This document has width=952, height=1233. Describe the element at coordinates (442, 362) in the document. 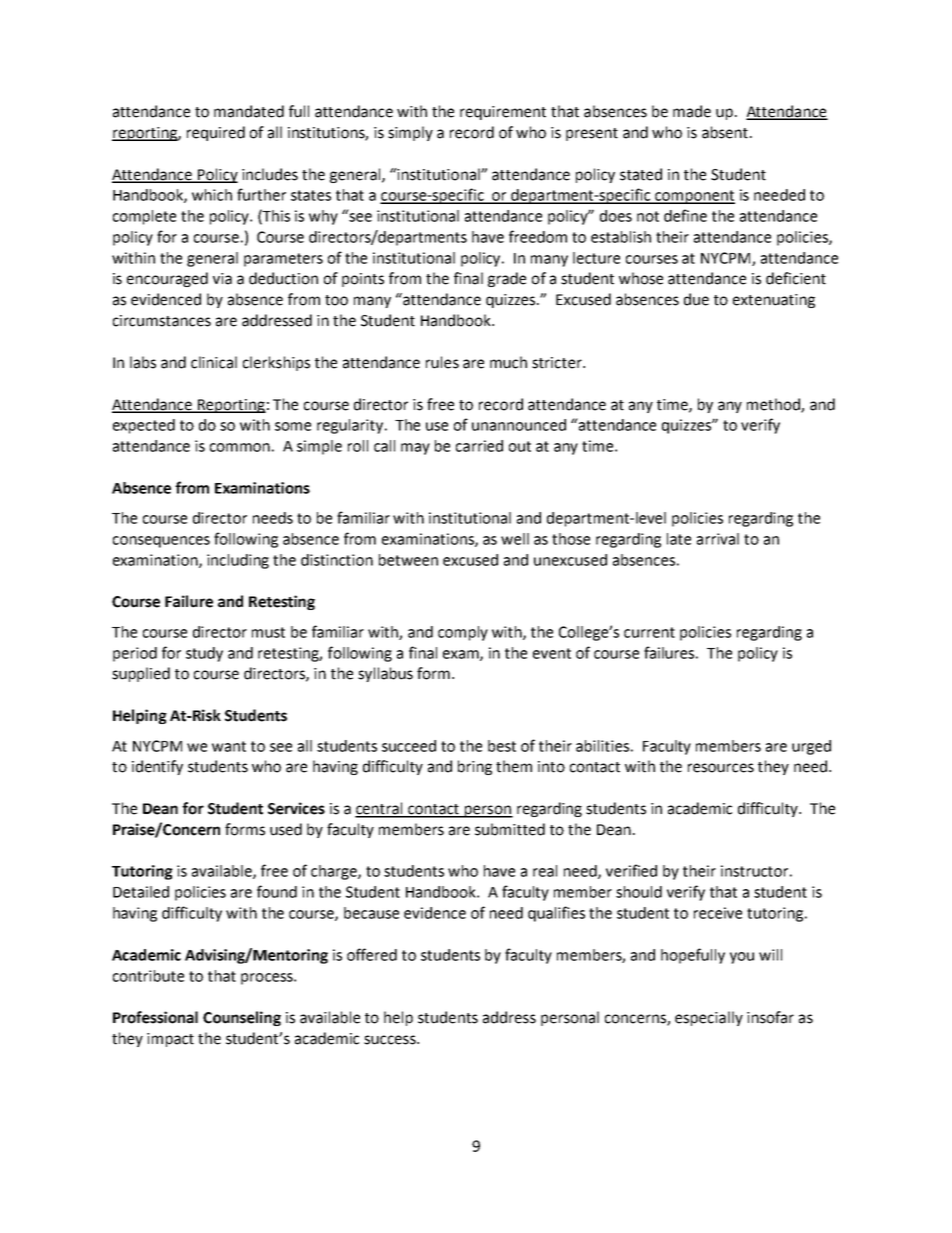

I see `rules` at that location.
